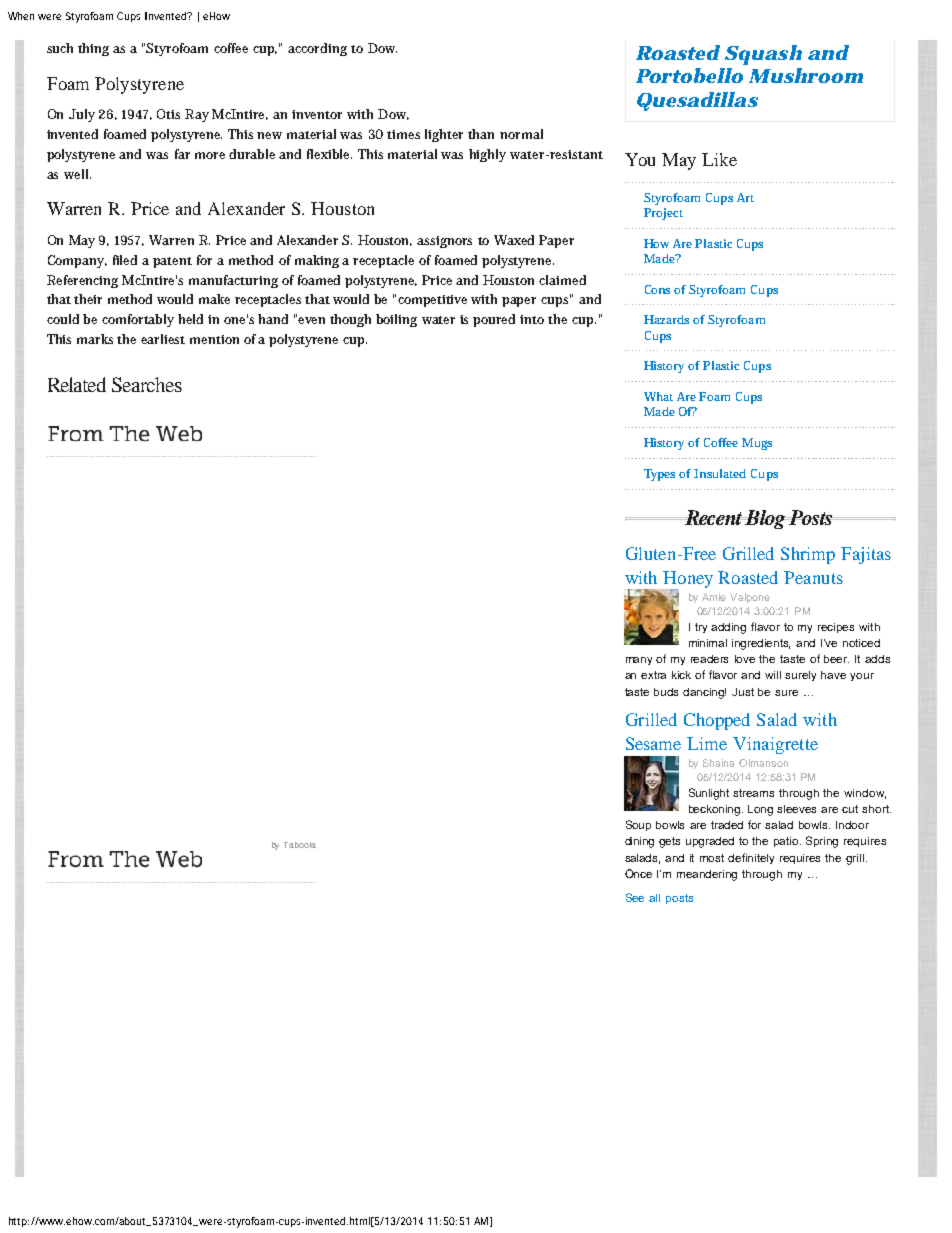  I want to click on Art, so click(745, 197).
